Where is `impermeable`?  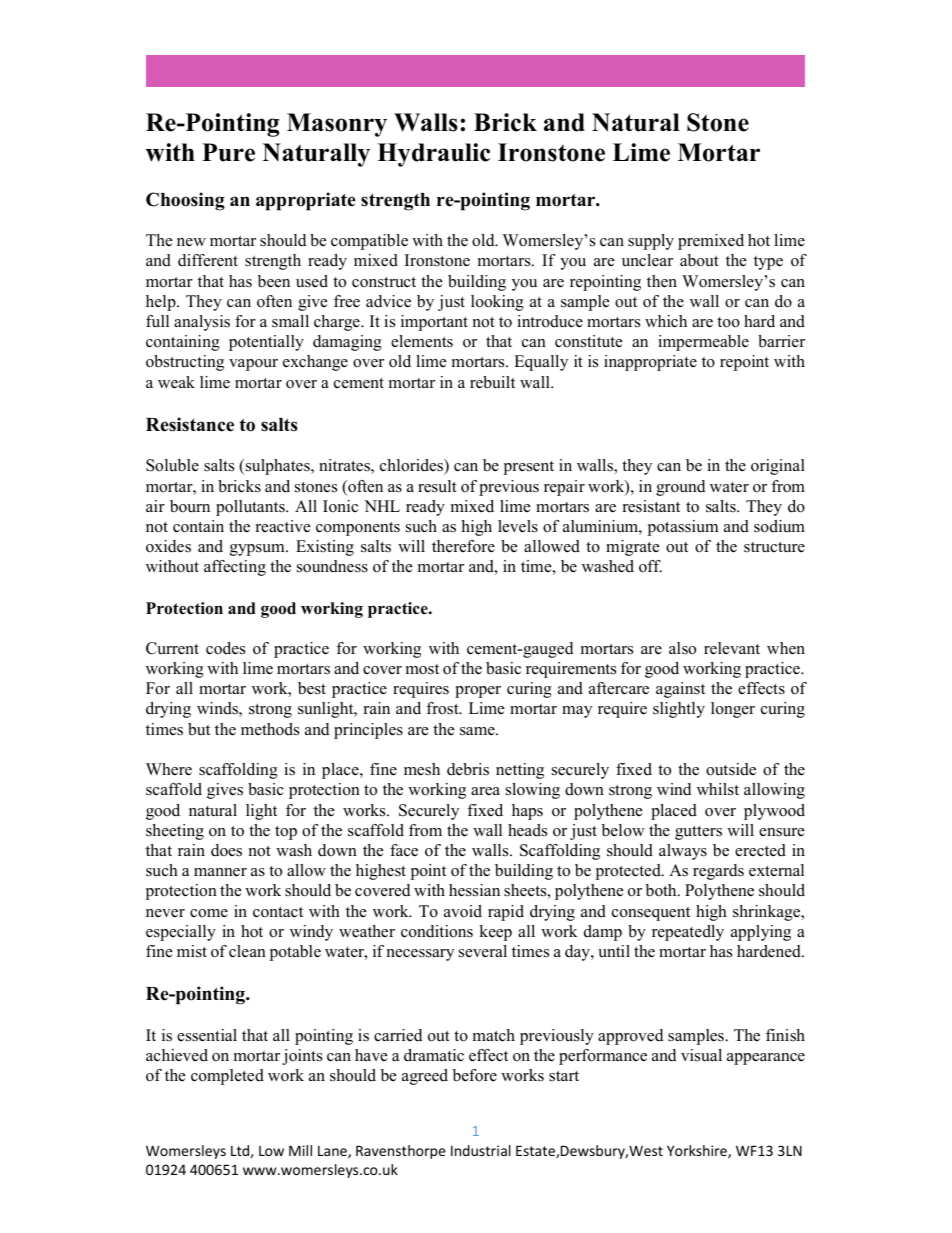 impermeable is located at coordinates (703, 343).
